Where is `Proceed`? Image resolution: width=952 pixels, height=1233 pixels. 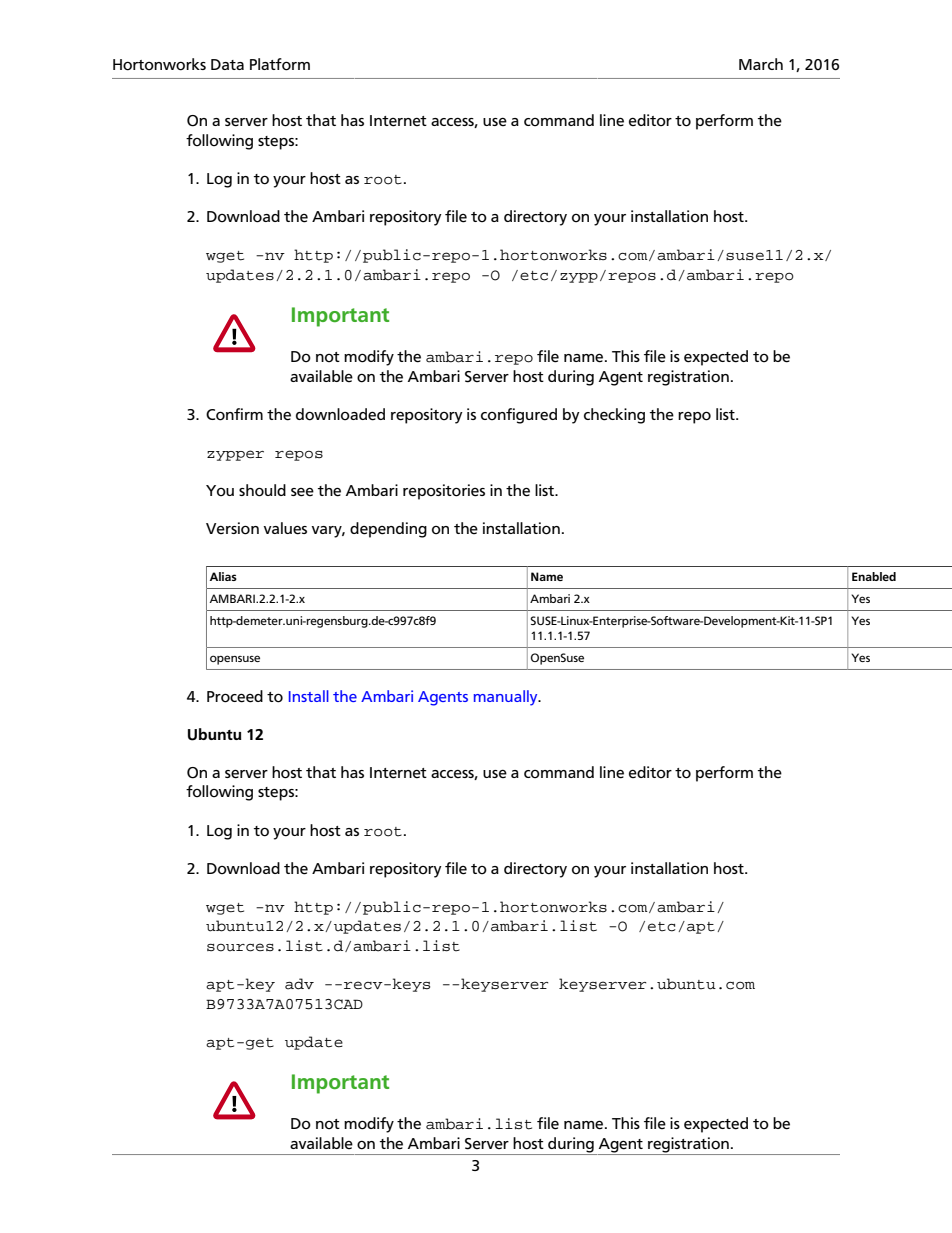
Proceed is located at coordinates (235, 696).
